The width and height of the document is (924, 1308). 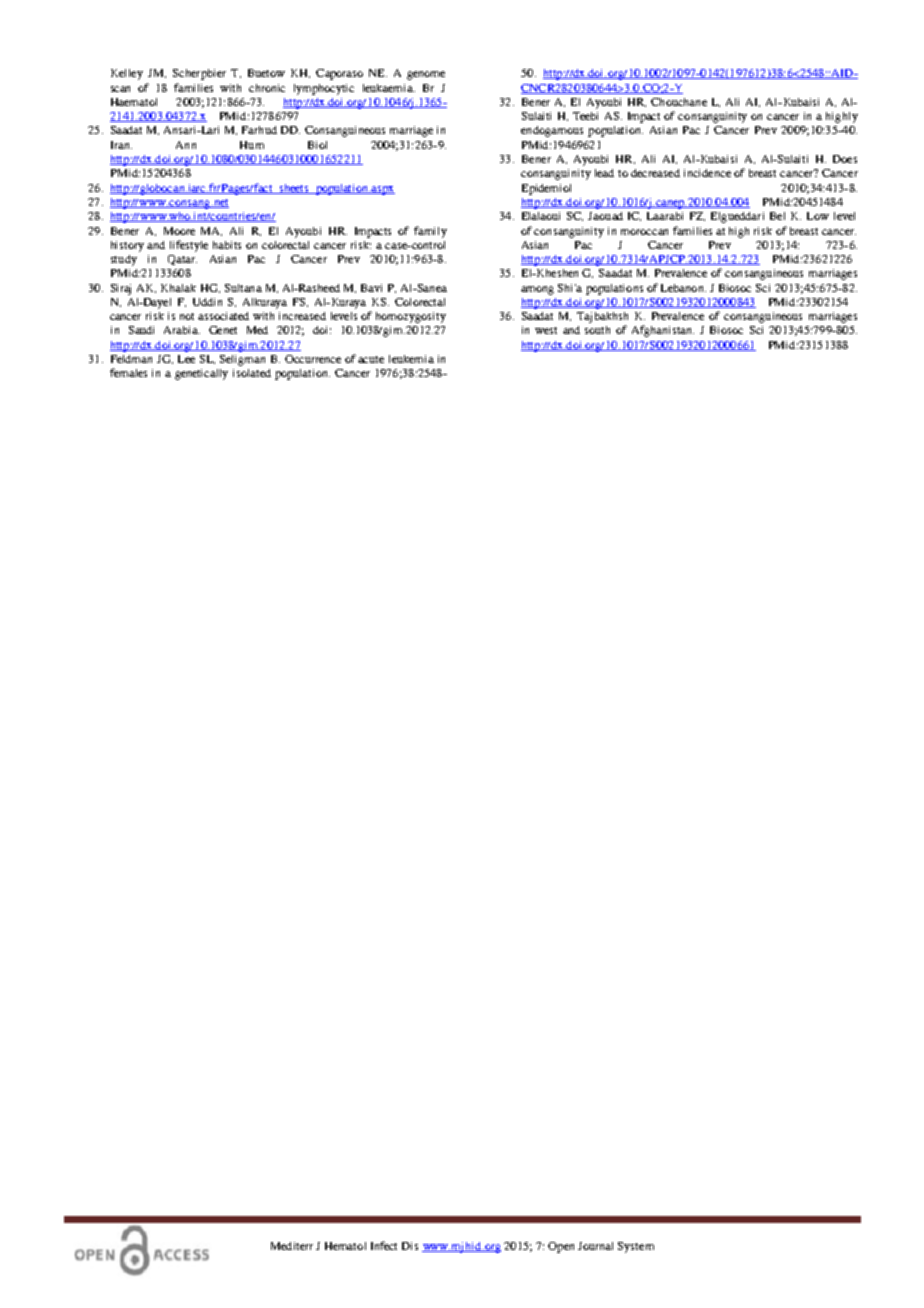 I want to click on System, so click(x=636, y=1247).
